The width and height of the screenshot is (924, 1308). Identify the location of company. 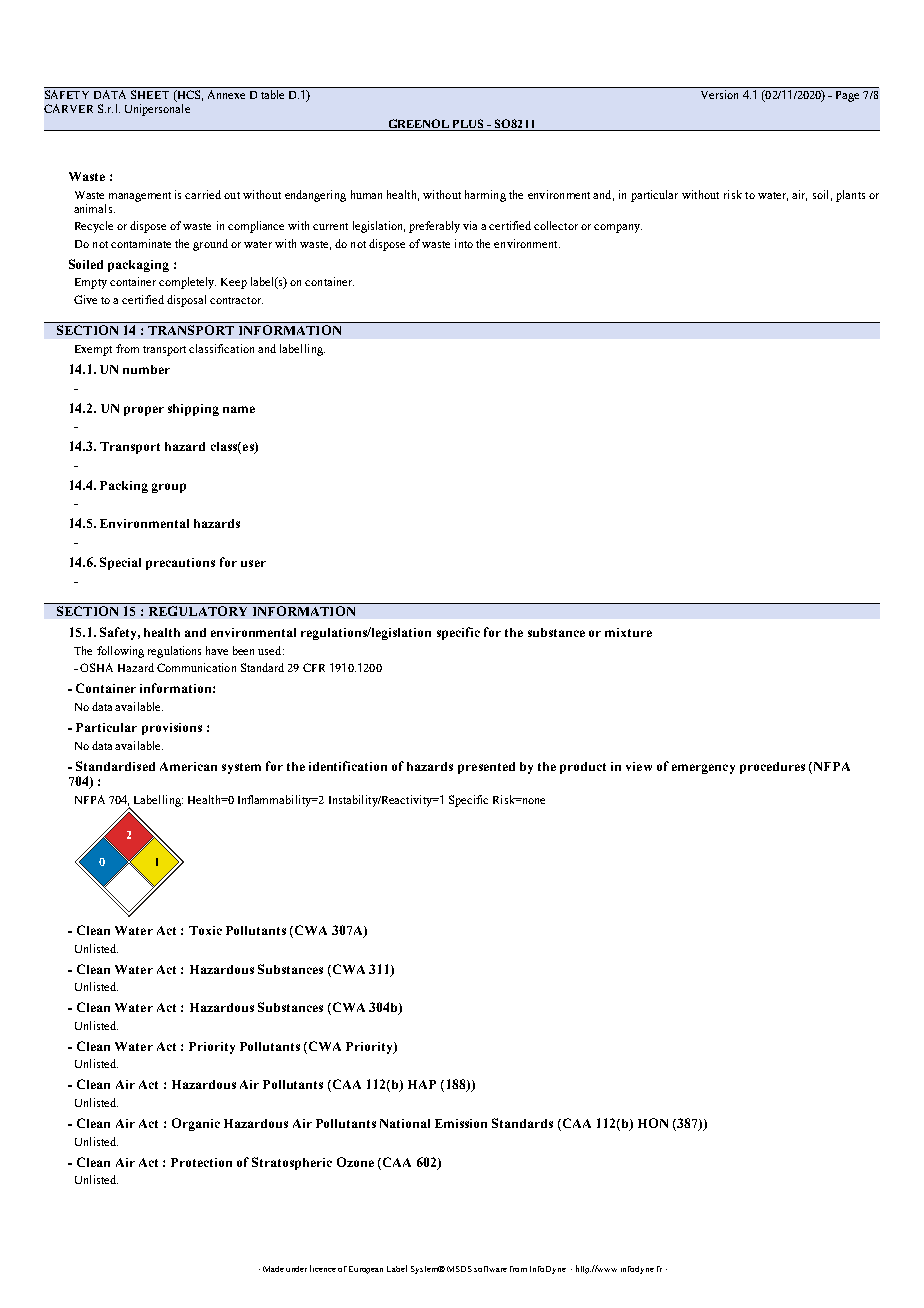
(618, 228).
